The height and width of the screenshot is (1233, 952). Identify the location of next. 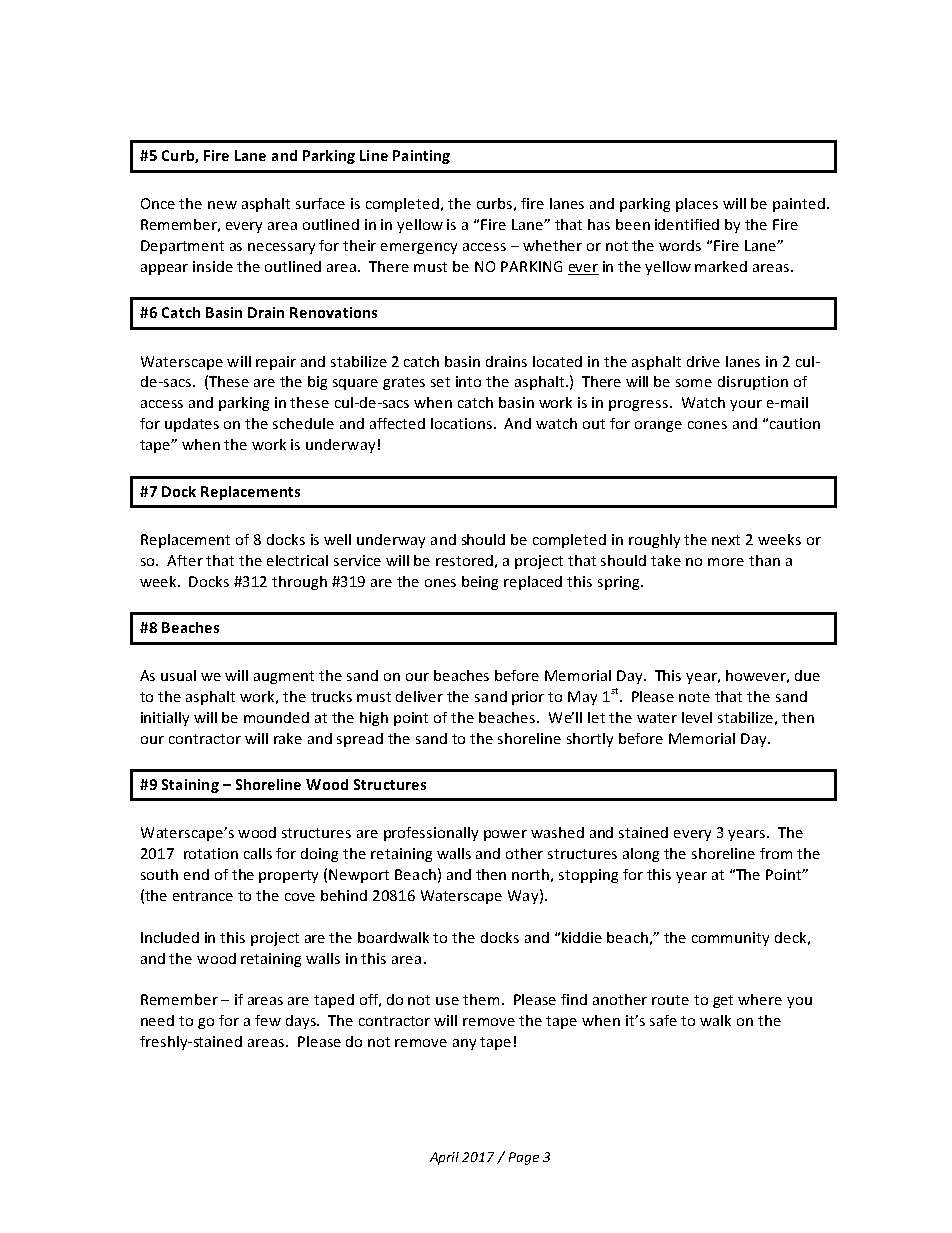
(726, 540).
